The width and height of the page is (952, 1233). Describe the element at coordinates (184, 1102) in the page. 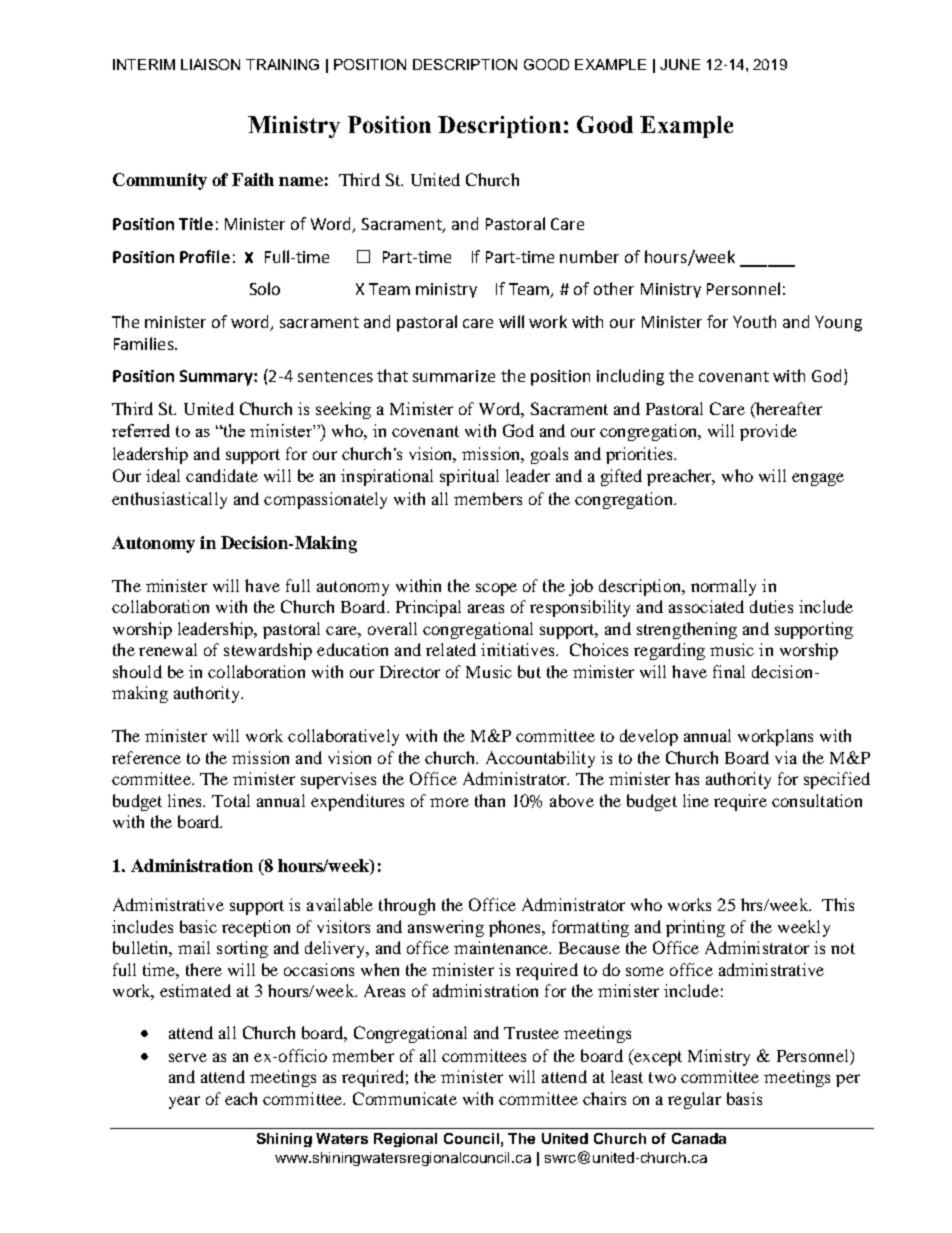

I see `year` at that location.
